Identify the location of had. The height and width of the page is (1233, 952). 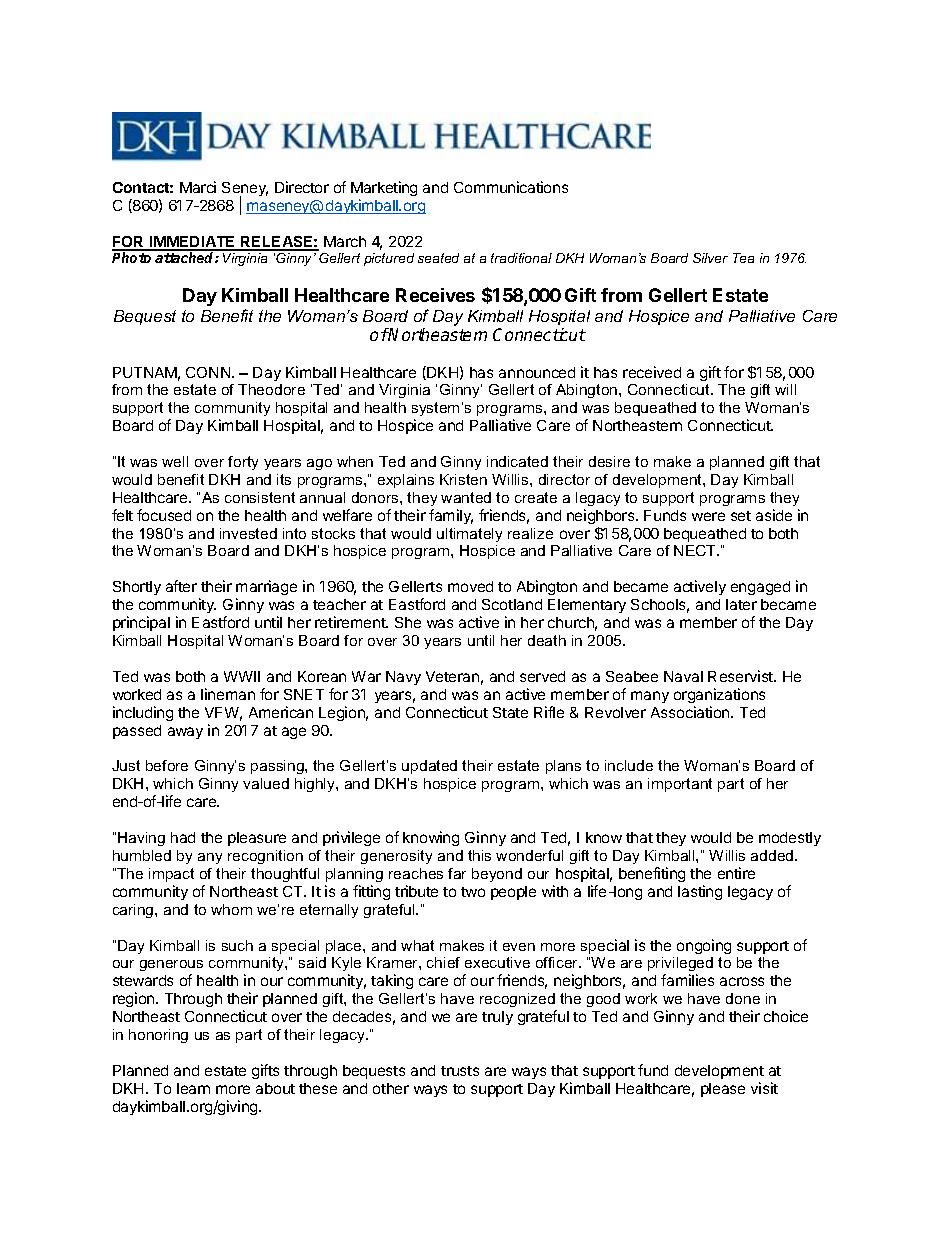
(183, 837).
